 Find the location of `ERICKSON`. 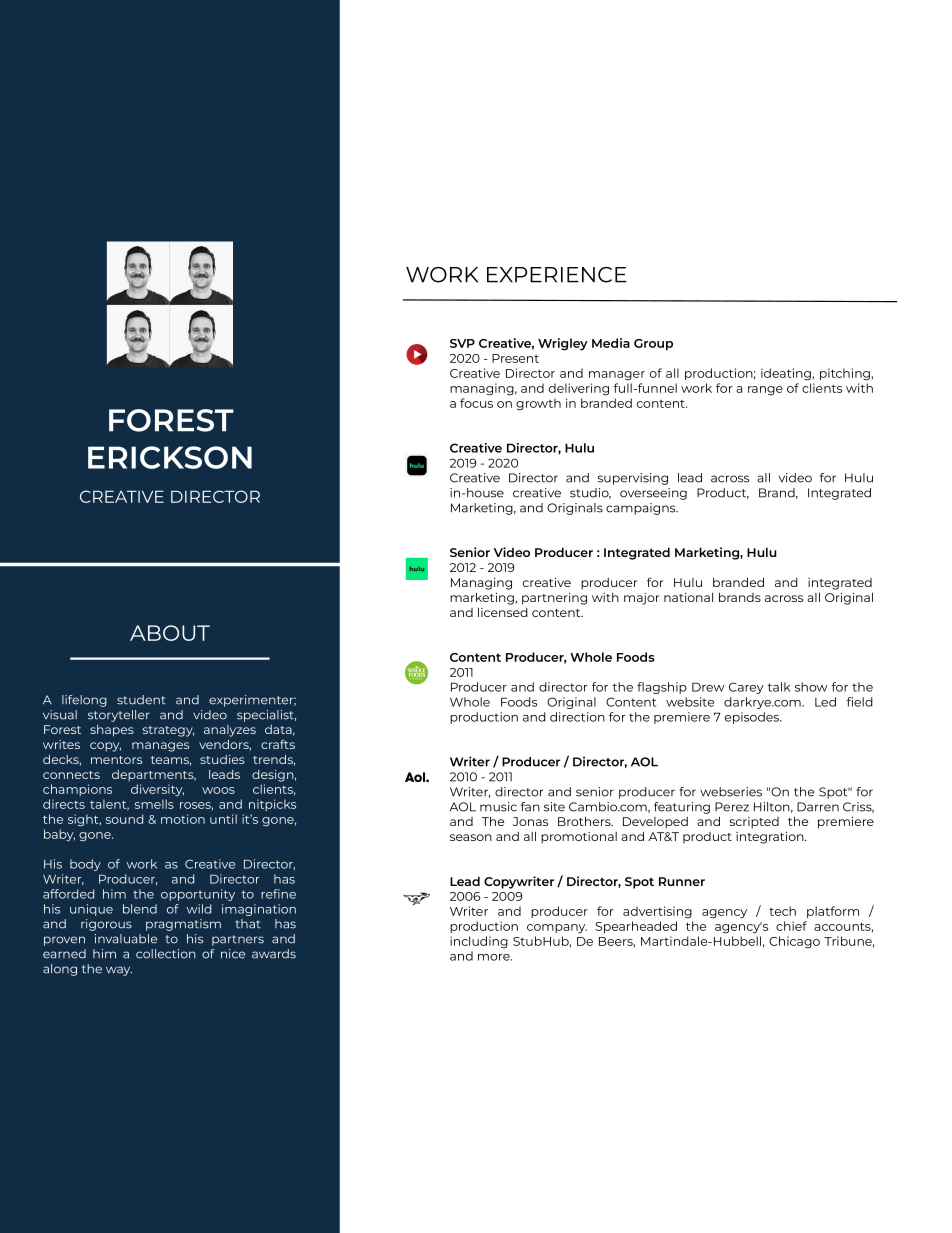

ERICKSON is located at coordinates (170, 457).
